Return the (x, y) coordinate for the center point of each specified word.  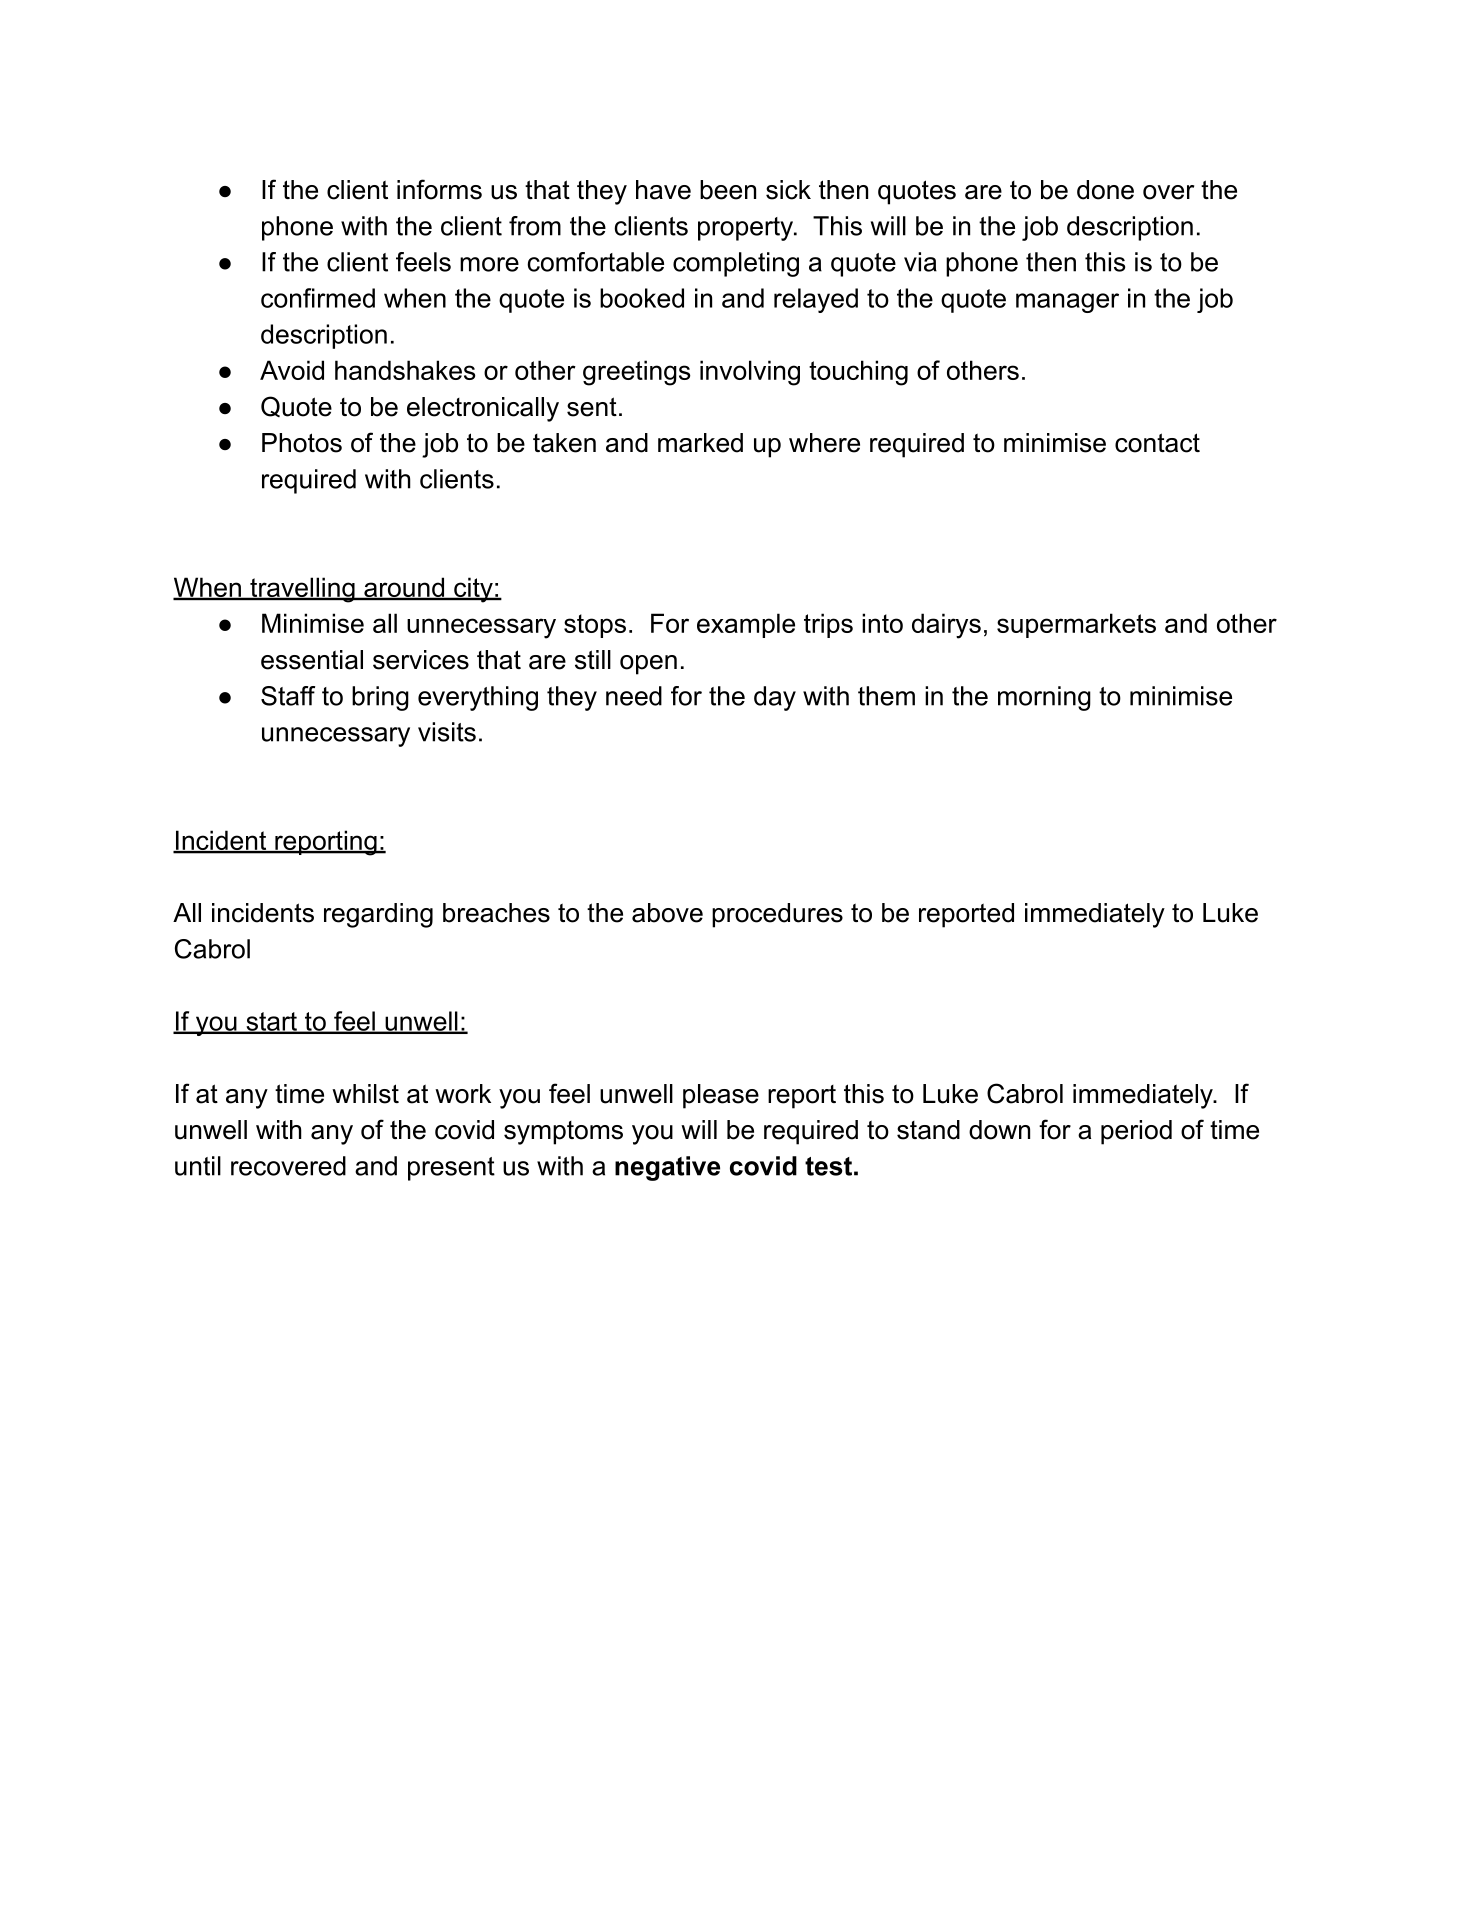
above (667, 913)
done (1105, 190)
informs (439, 189)
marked (700, 443)
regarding (378, 915)
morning (1044, 698)
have (663, 190)
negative (667, 1168)
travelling (302, 590)
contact (1157, 443)
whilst (365, 1094)
